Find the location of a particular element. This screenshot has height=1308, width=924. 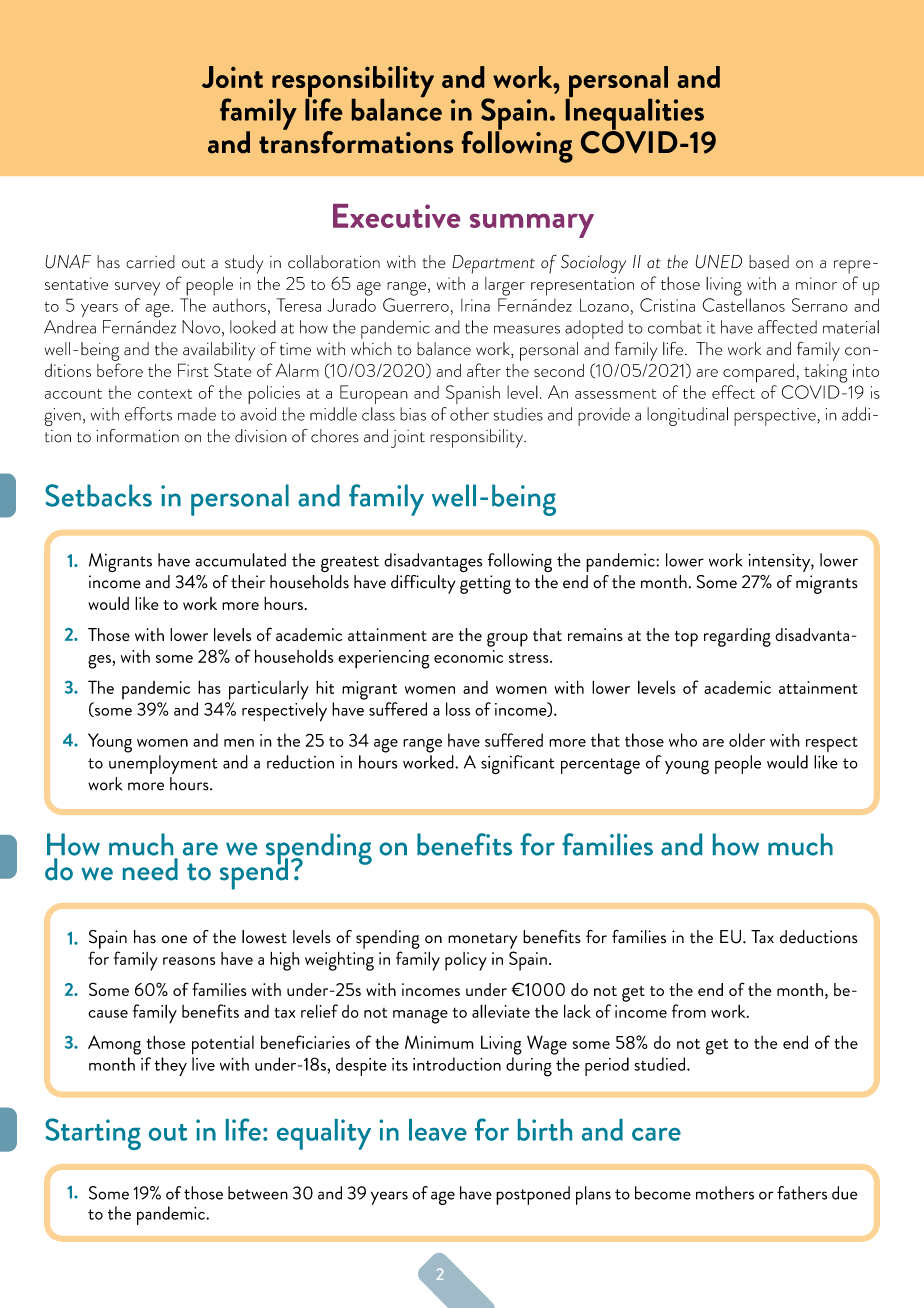

carried is located at coordinates (150, 262).
